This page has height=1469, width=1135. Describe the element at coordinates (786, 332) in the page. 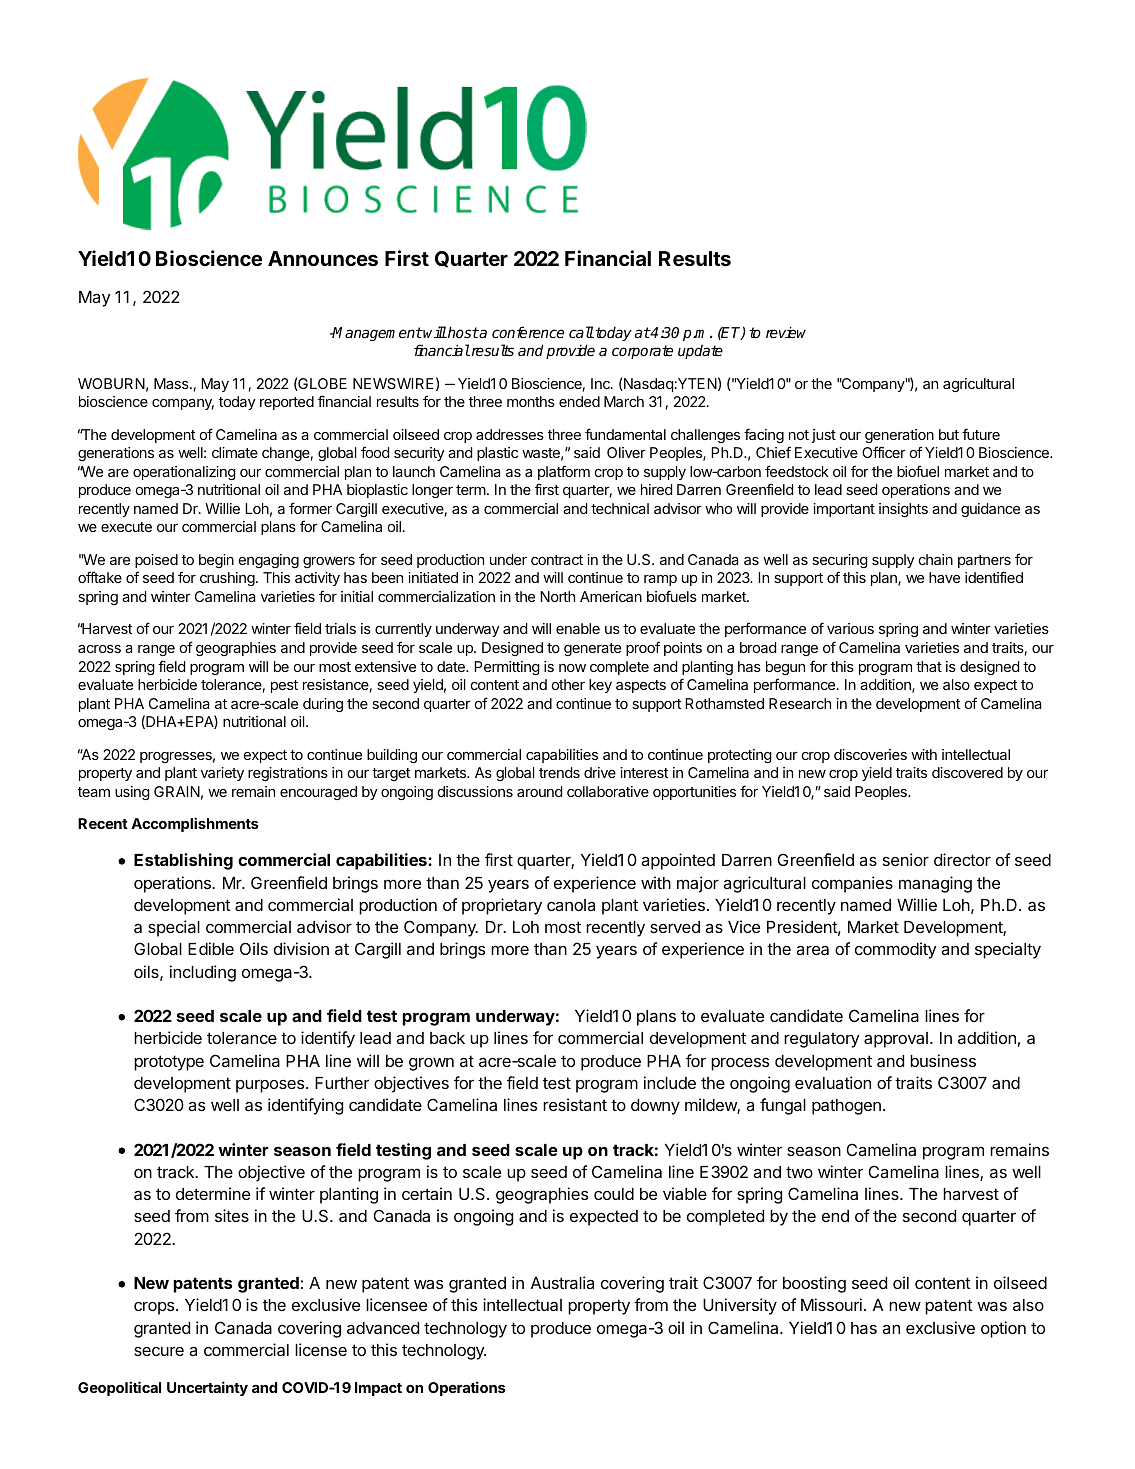

I see `review` at that location.
